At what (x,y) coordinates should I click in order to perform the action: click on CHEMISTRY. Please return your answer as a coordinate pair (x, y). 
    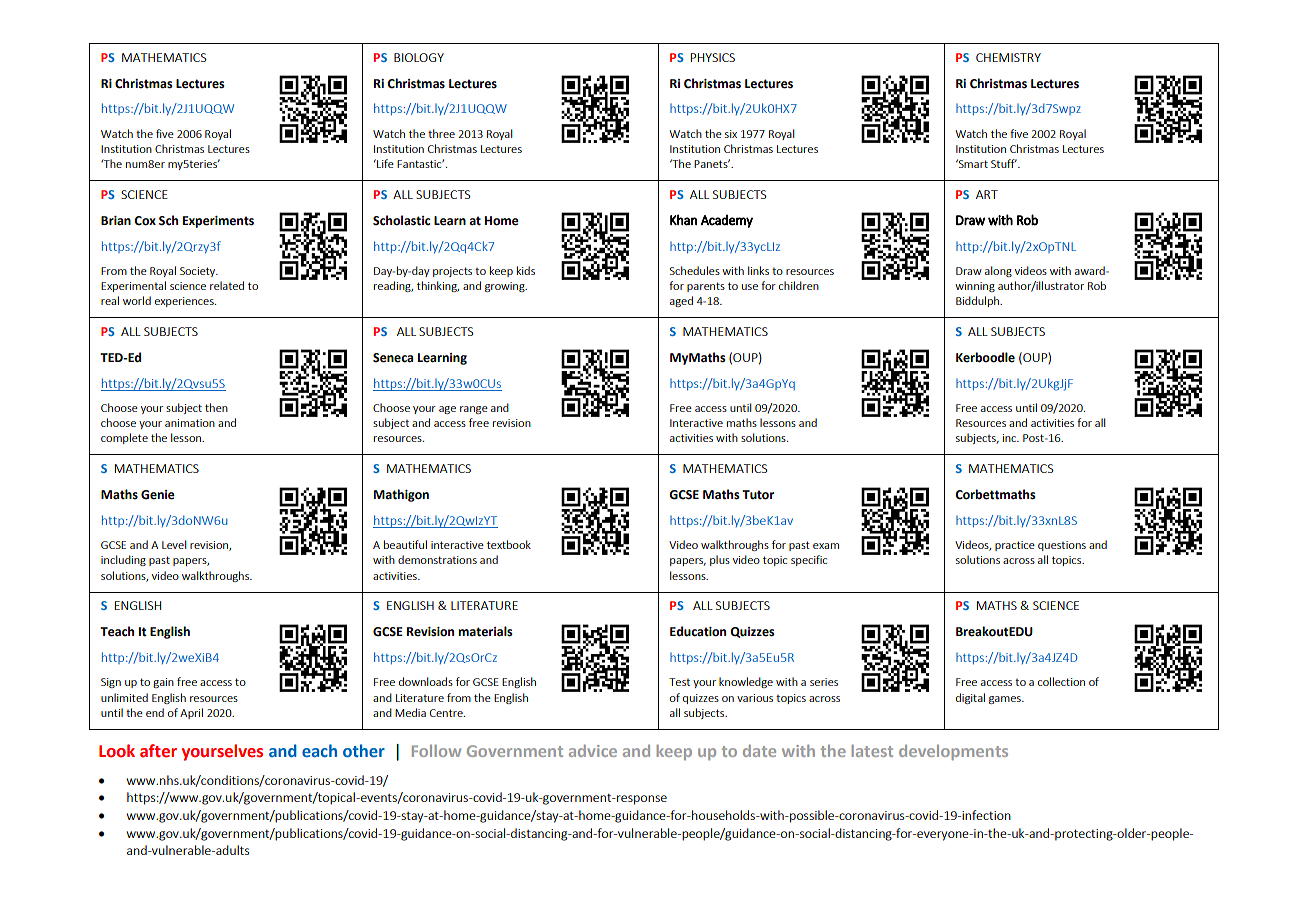
    Looking at the image, I should click on (1008, 57).
